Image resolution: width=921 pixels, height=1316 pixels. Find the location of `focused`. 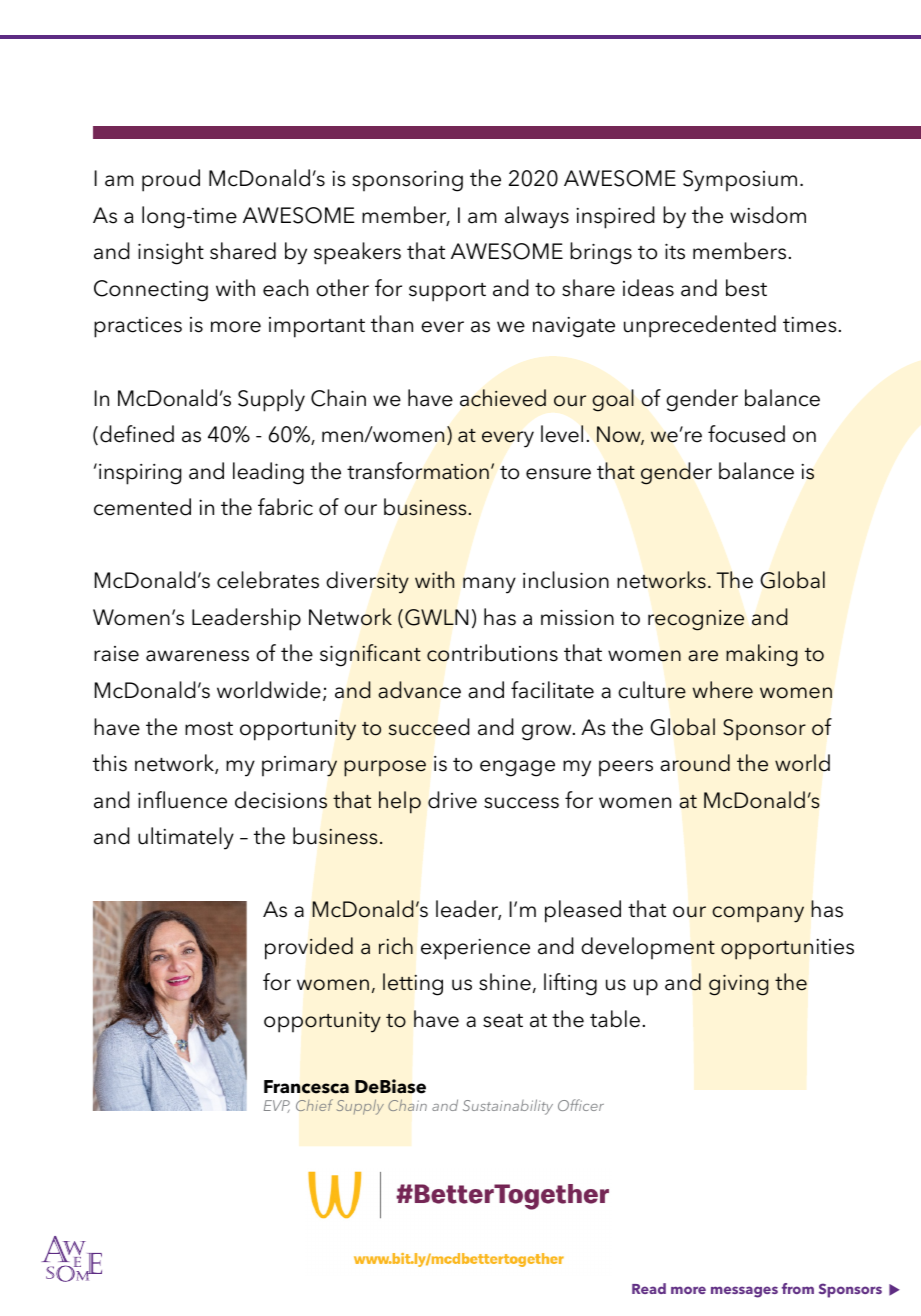

focused is located at coordinates (746, 434).
